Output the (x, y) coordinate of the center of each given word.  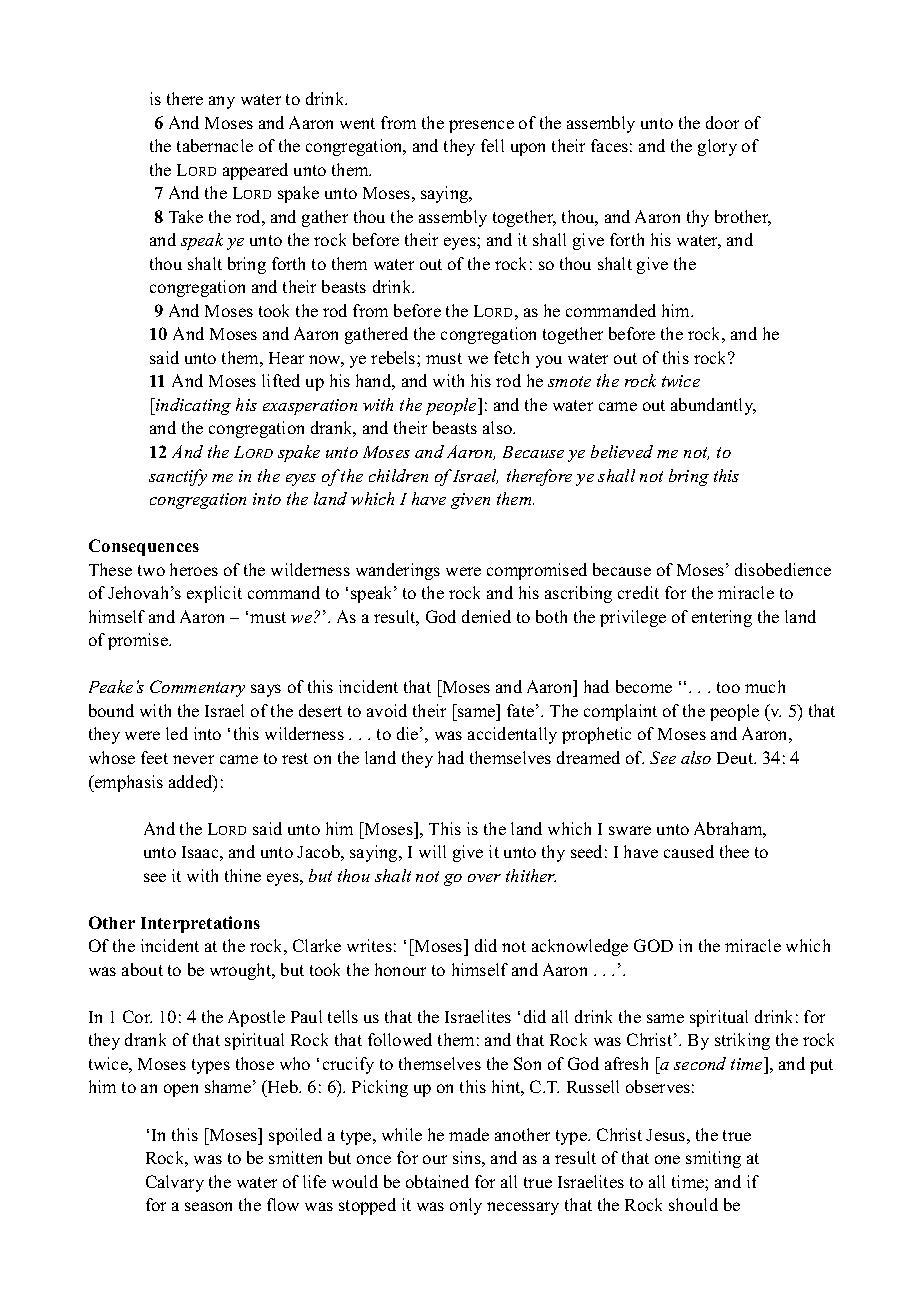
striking (742, 1041)
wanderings (398, 571)
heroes (194, 569)
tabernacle (215, 145)
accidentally (512, 735)
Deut (736, 758)
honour (400, 969)
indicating (192, 406)
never (193, 759)
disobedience (783, 569)
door (722, 122)
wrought (242, 971)
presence (481, 126)
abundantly (713, 406)
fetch (511, 357)
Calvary (175, 1183)
